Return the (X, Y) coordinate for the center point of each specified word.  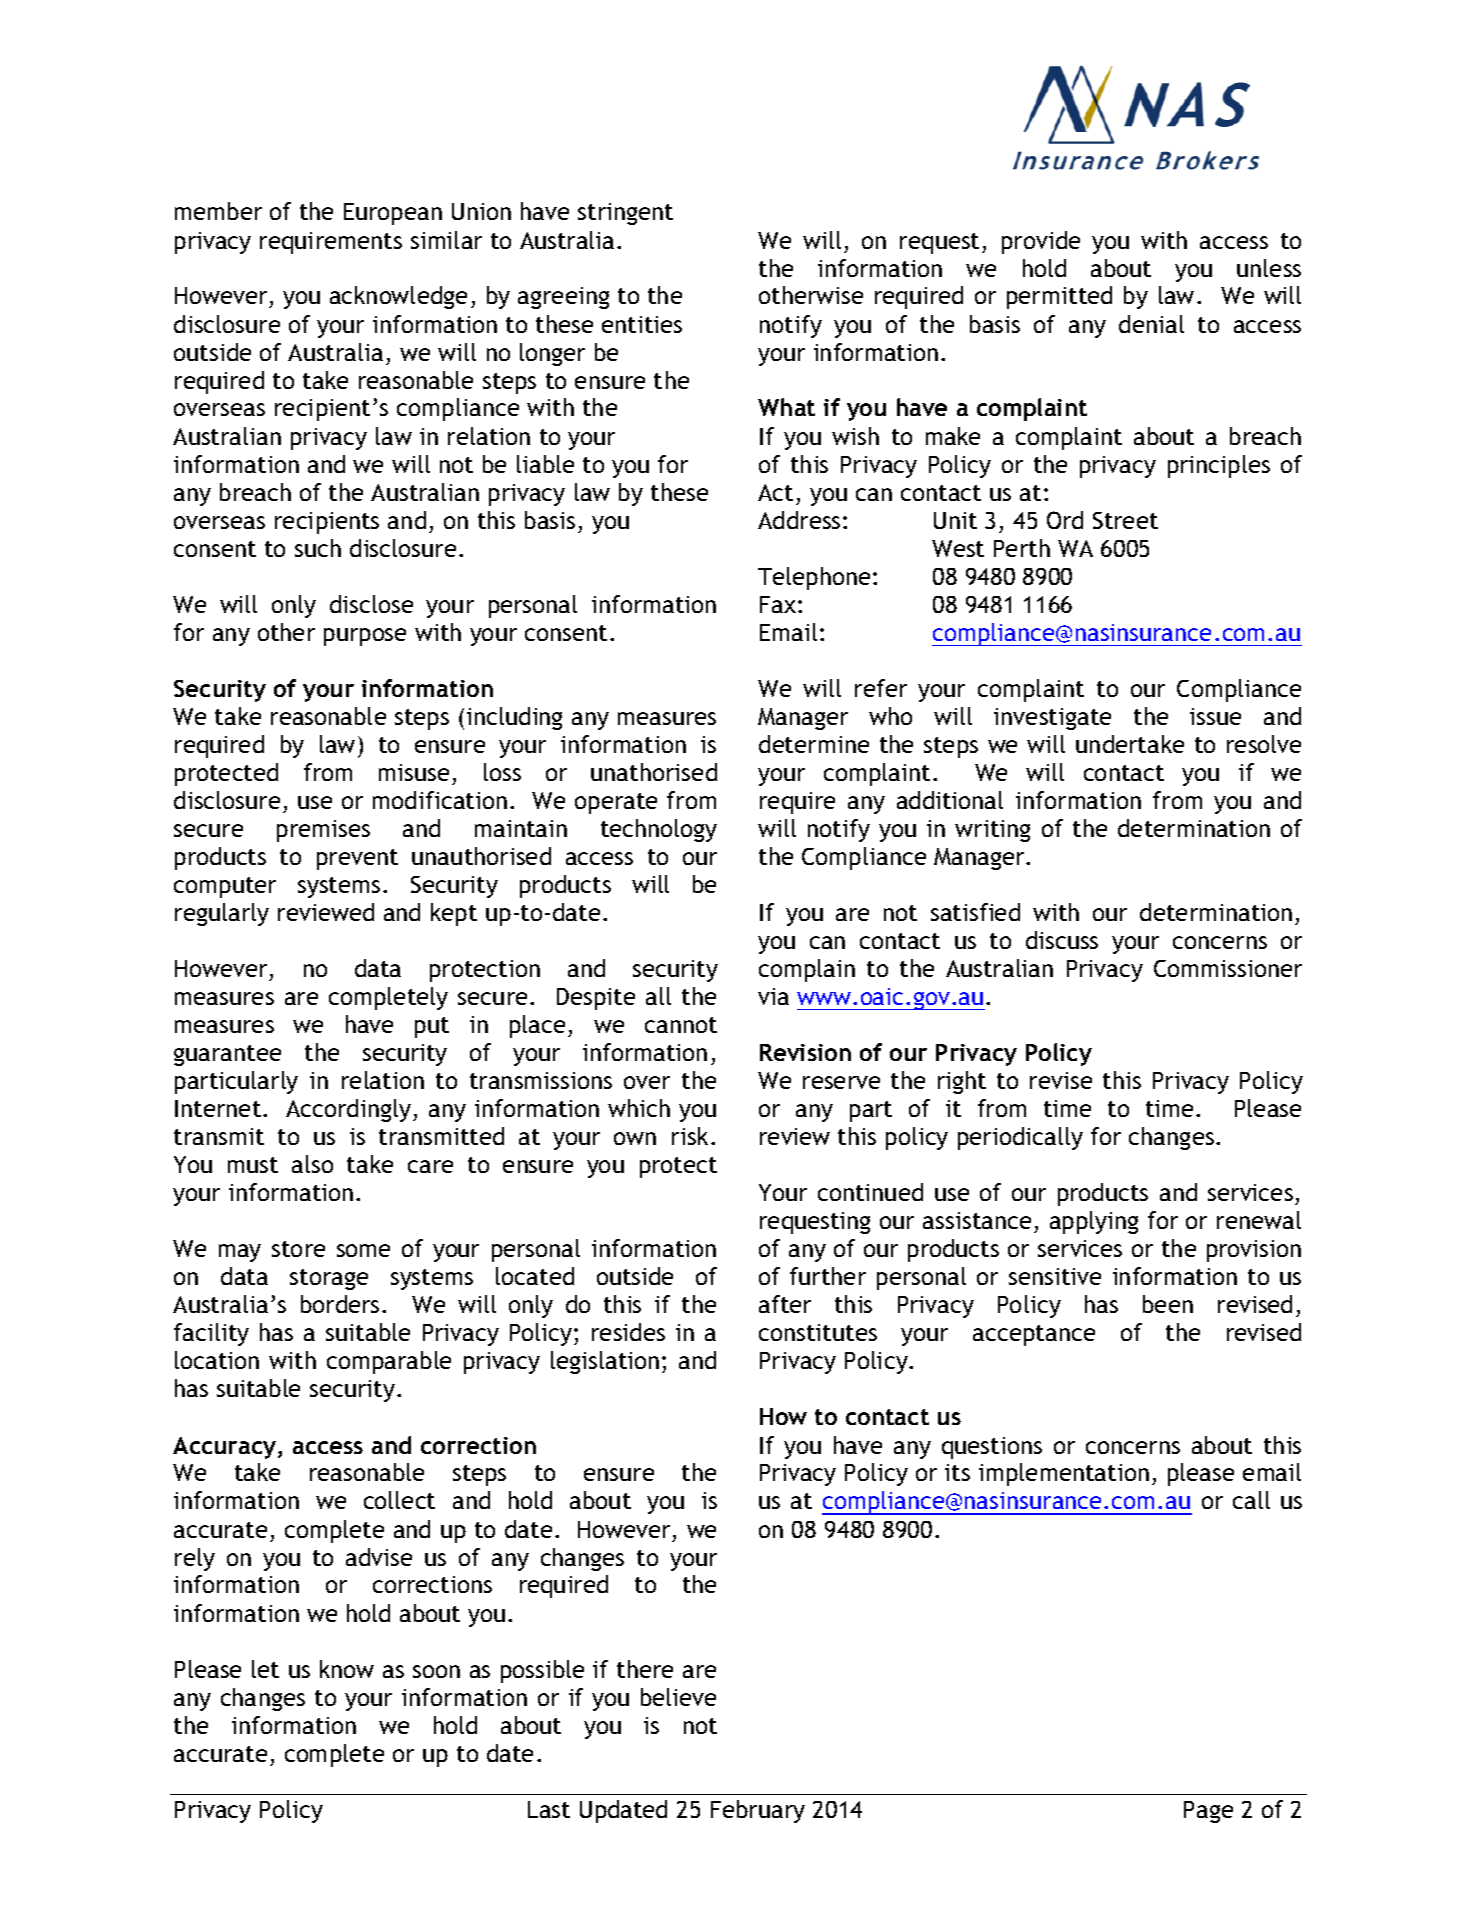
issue (1215, 716)
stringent (625, 214)
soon (436, 1671)
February (758, 1811)
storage (329, 1279)
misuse (414, 772)
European (393, 214)
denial (1151, 324)
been (1168, 1304)
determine (814, 744)
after (785, 1304)
